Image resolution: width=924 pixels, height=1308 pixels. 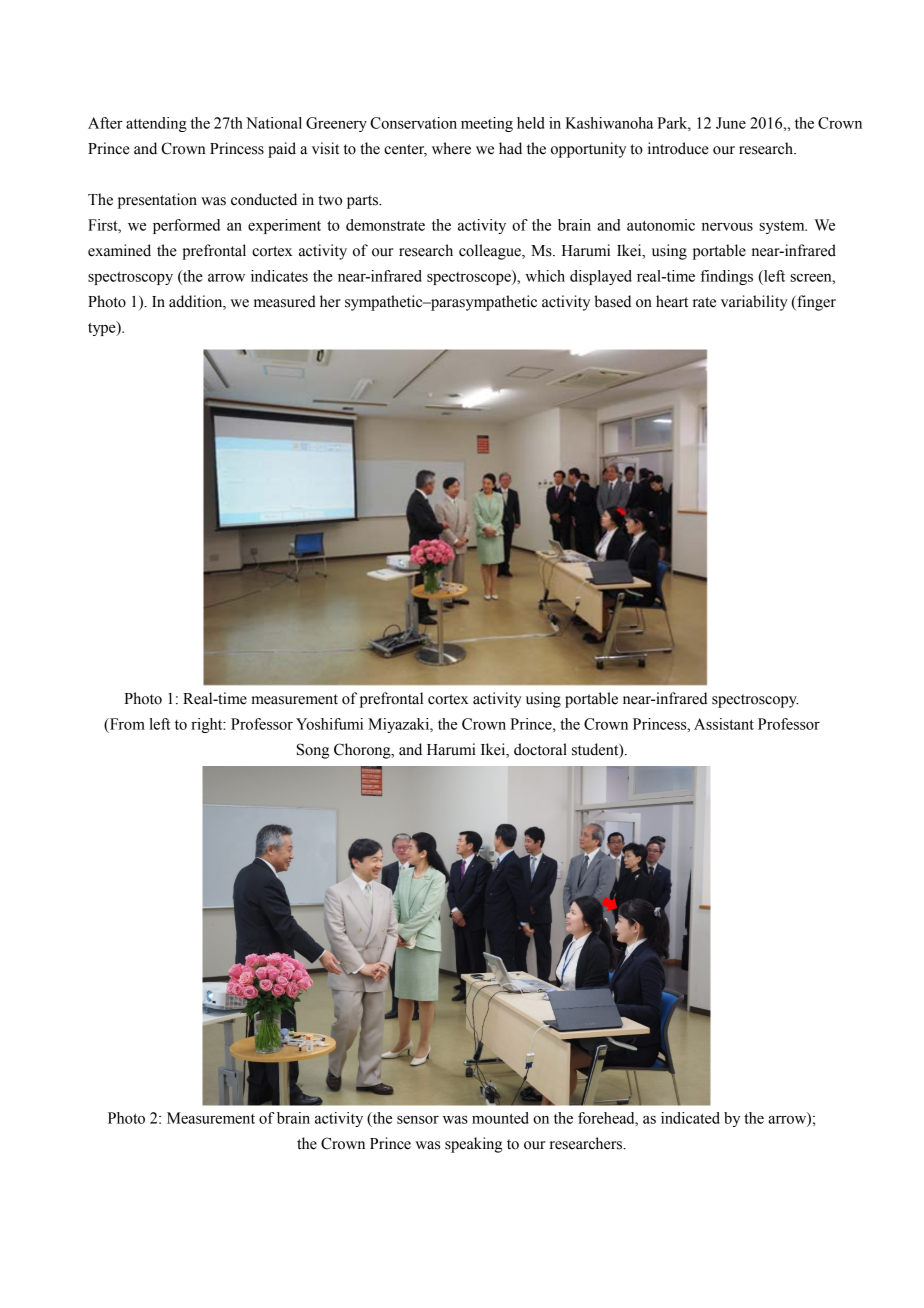 What do you see at coordinates (208, 725) in the screenshot?
I see `right` at bounding box center [208, 725].
